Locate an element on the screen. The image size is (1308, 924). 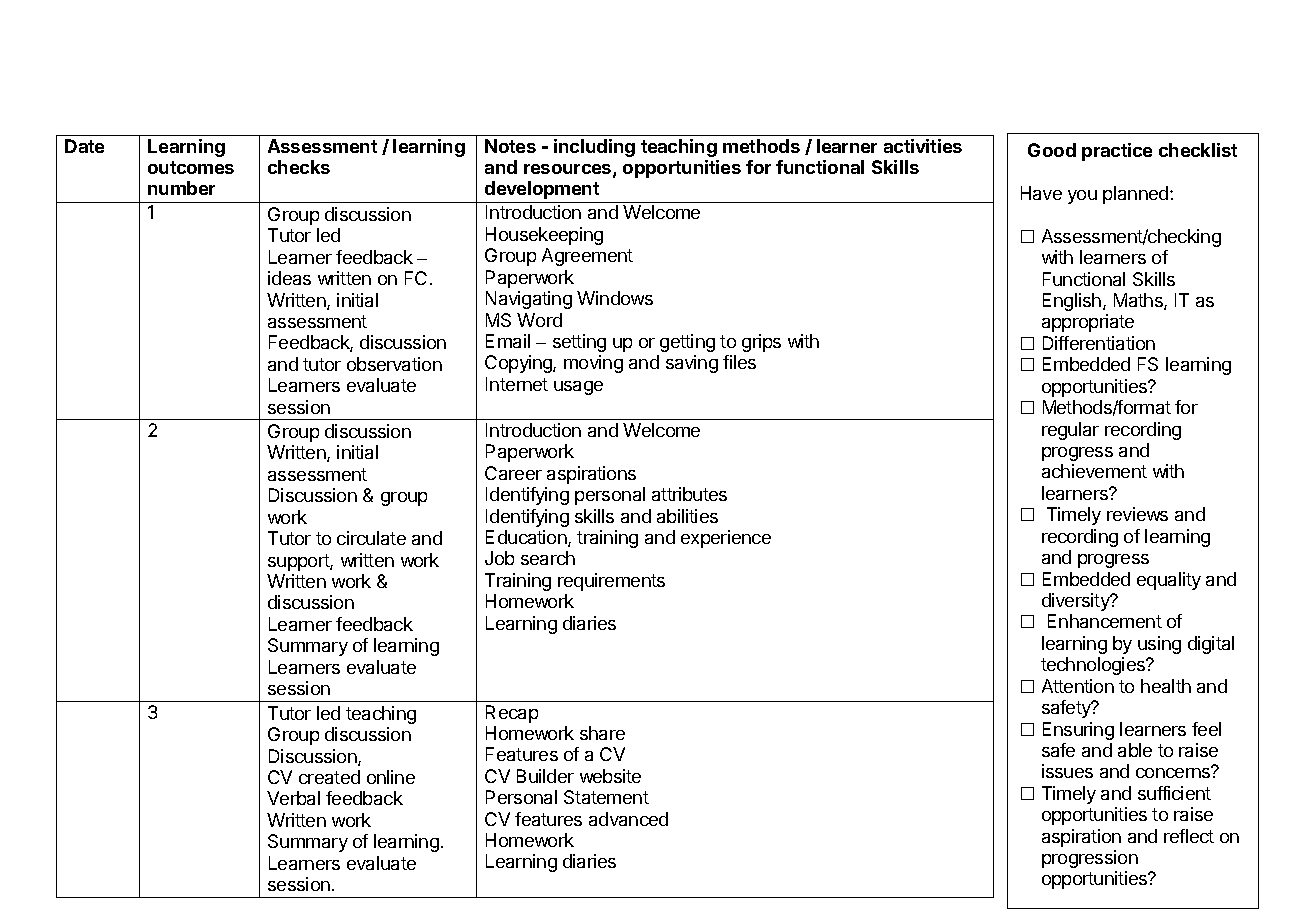
Windows is located at coordinates (615, 298).
